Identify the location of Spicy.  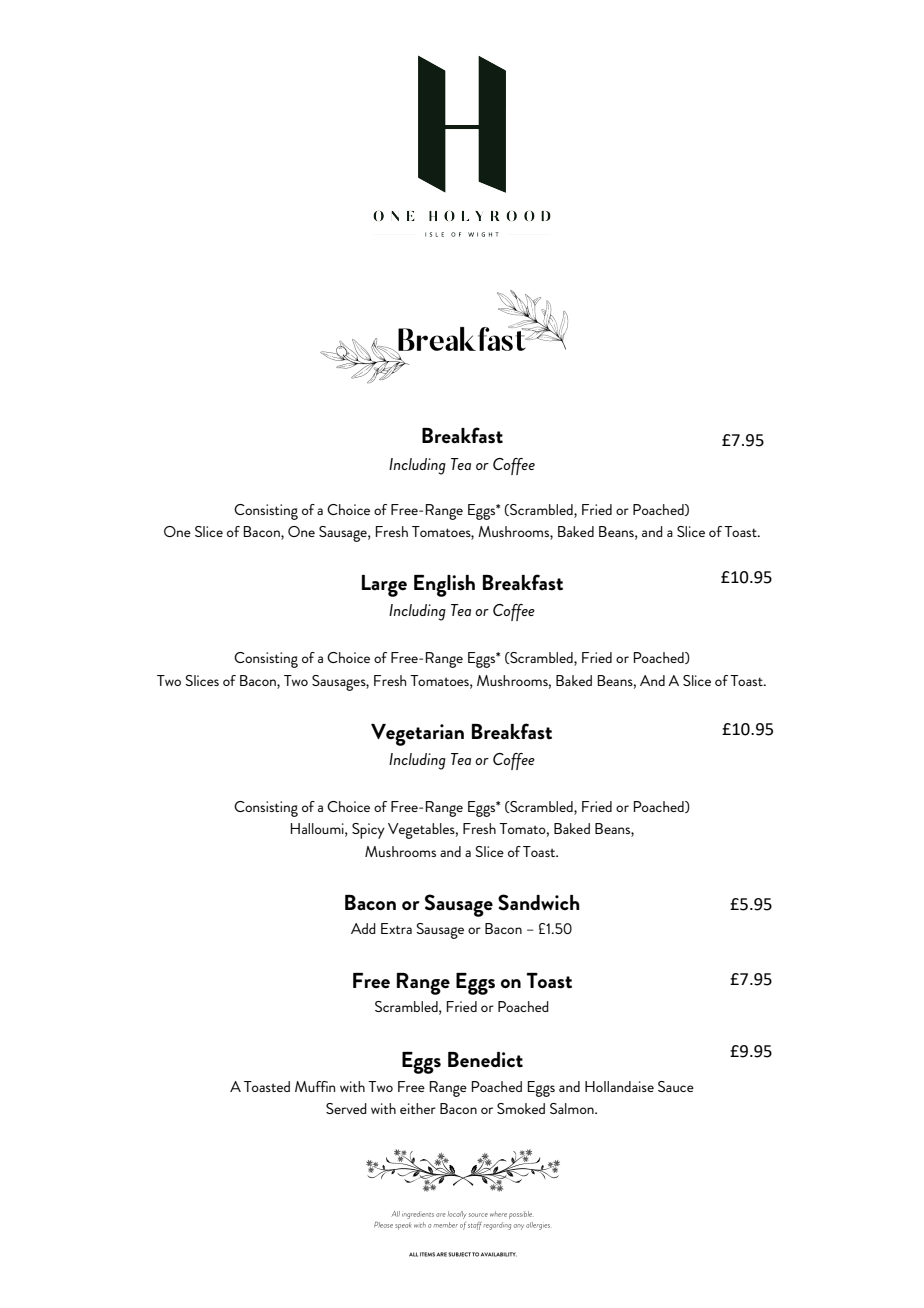
(368, 831).
